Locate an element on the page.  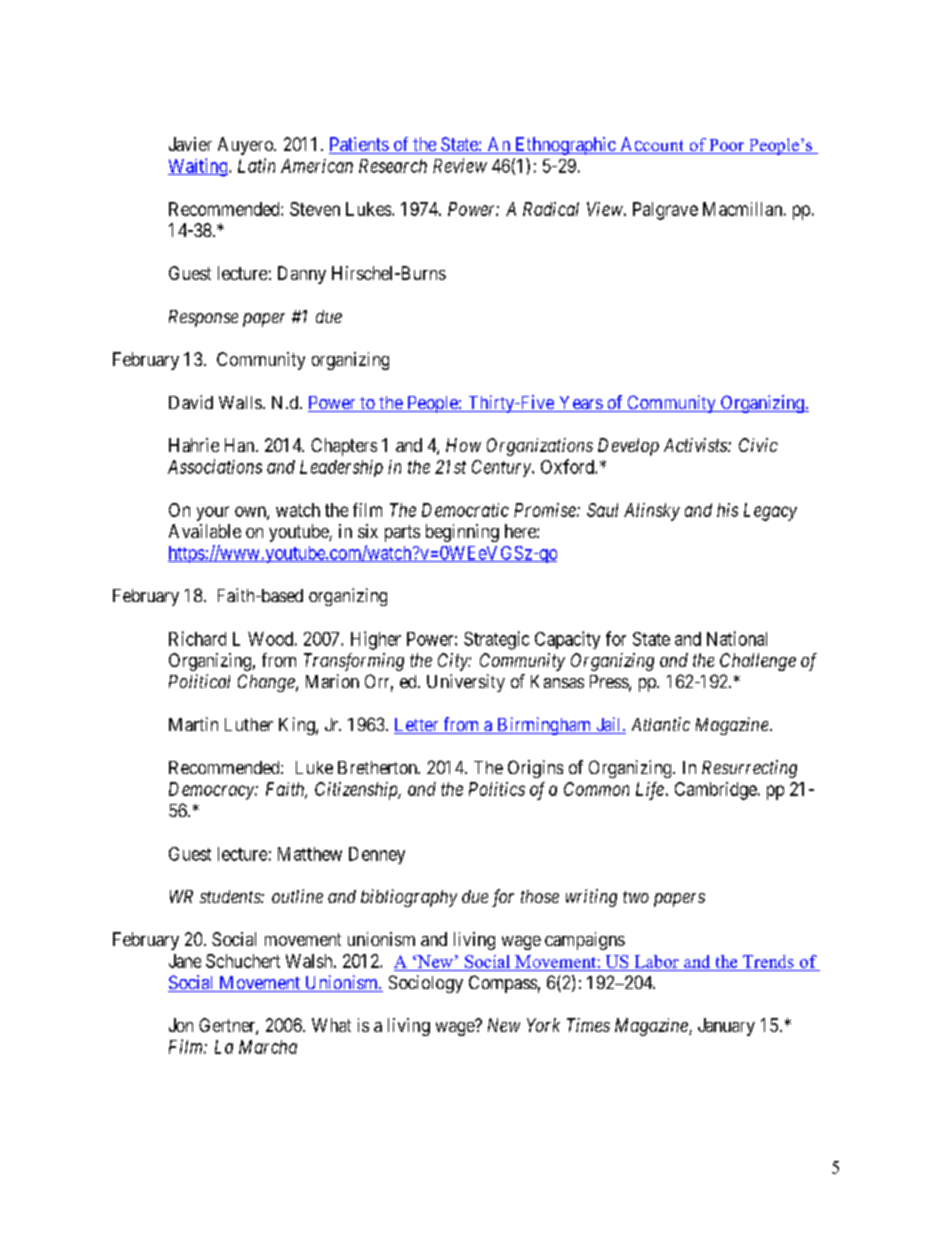
How is located at coordinates (463, 445).
